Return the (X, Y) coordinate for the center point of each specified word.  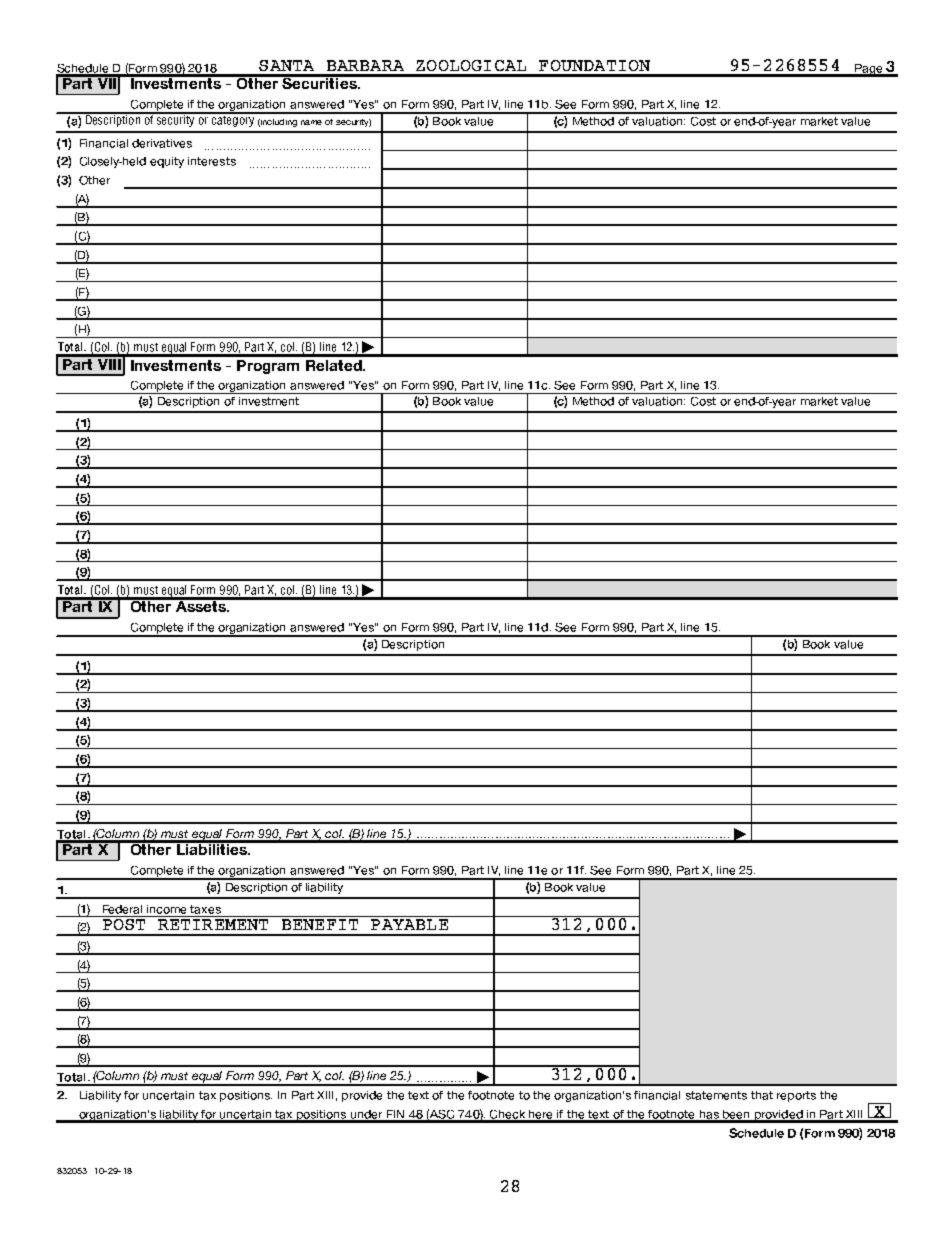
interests (212, 161)
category (233, 120)
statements (716, 1095)
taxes (205, 909)
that (762, 1095)
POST (124, 923)
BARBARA (365, 65)
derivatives (162, 143)
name (311, 122)
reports (796, 1096)
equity (167, 162)
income (166, 909)
